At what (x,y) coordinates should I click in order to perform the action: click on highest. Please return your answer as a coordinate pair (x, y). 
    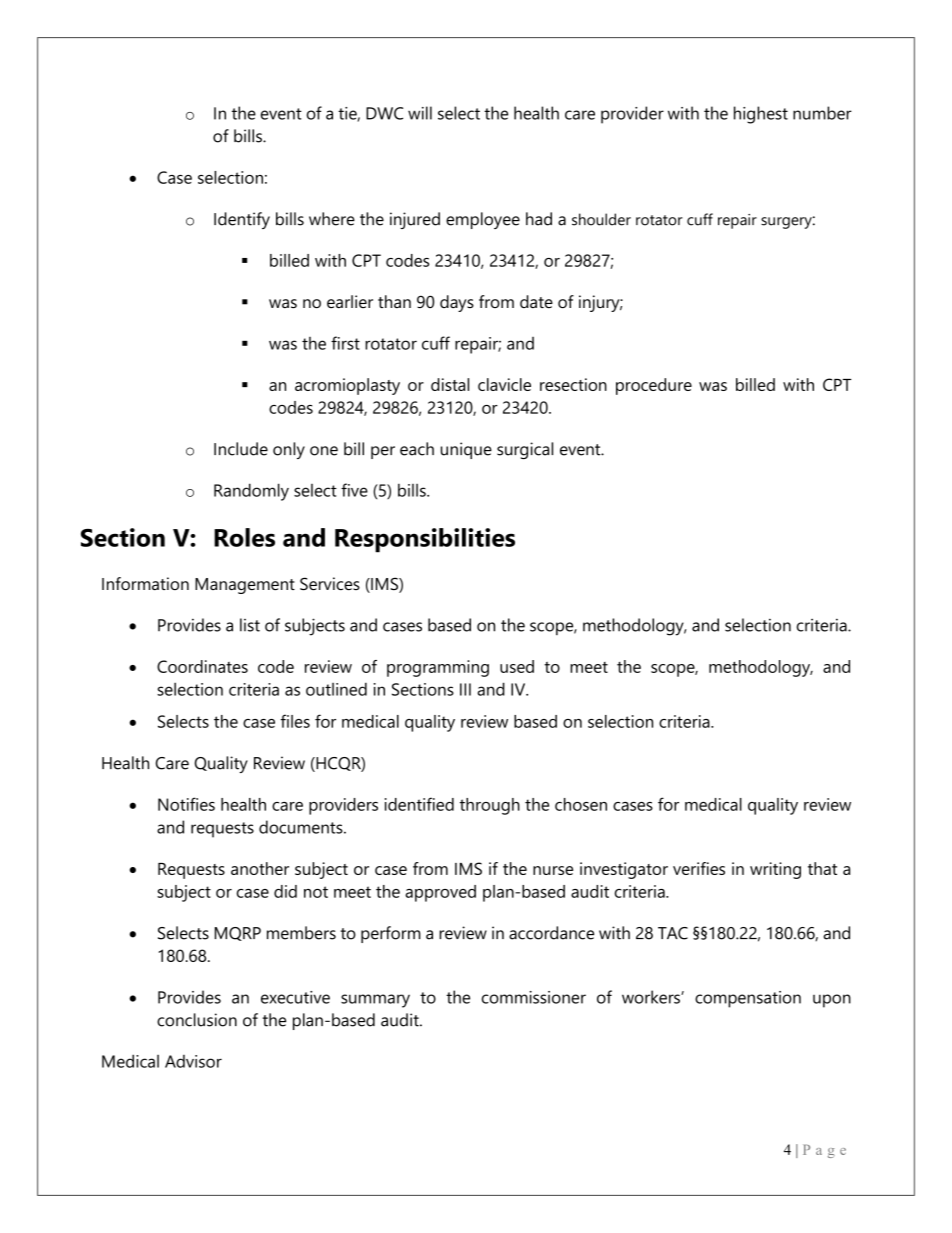
    Looking at the image, I should click on (761, 115).
